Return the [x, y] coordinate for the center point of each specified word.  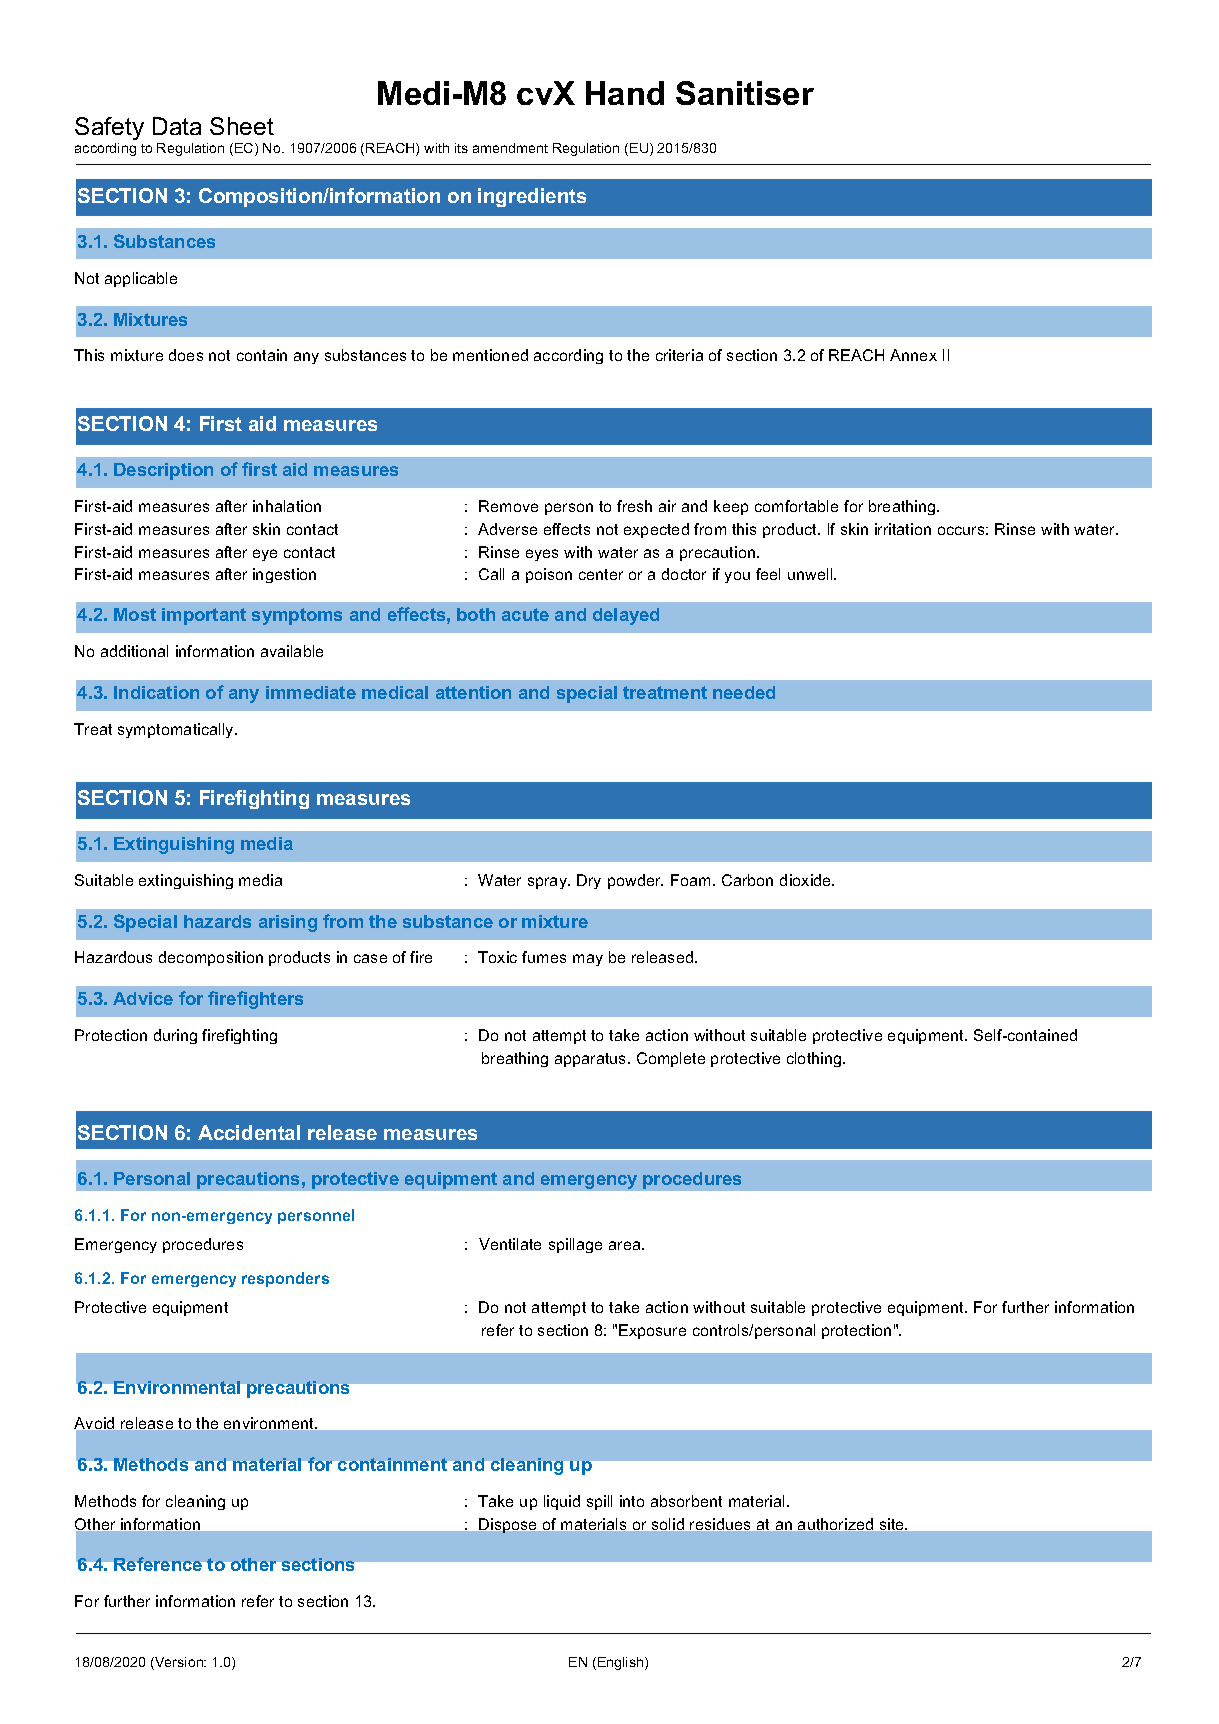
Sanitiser [745, 93]
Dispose [507, 1525]
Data [177, 126]
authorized [835, 1524]
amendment [510, 148]
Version [179, 1663]
